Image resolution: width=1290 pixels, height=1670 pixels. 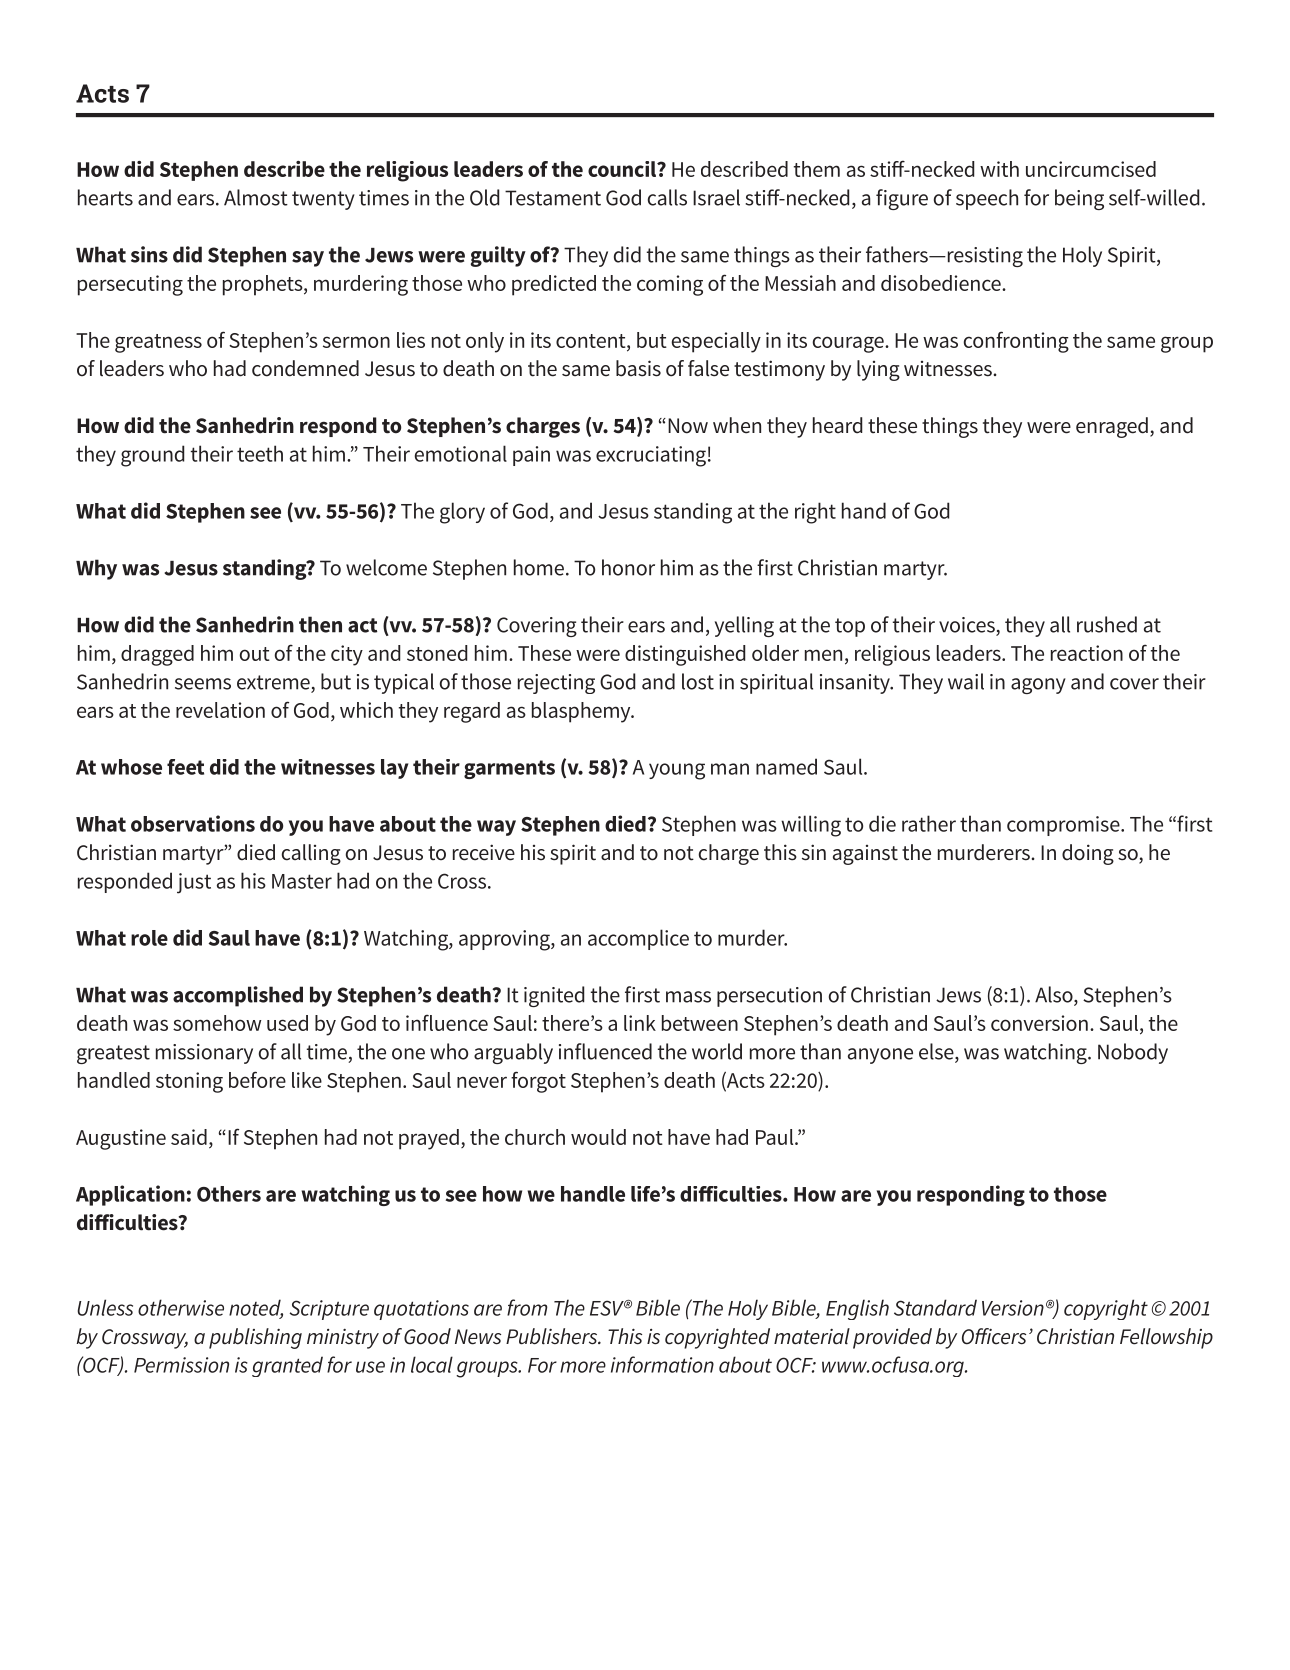 What do you see at coordinates (1112, 427) in the page?
I see `enraged` at bounding box center [1112, 427].
